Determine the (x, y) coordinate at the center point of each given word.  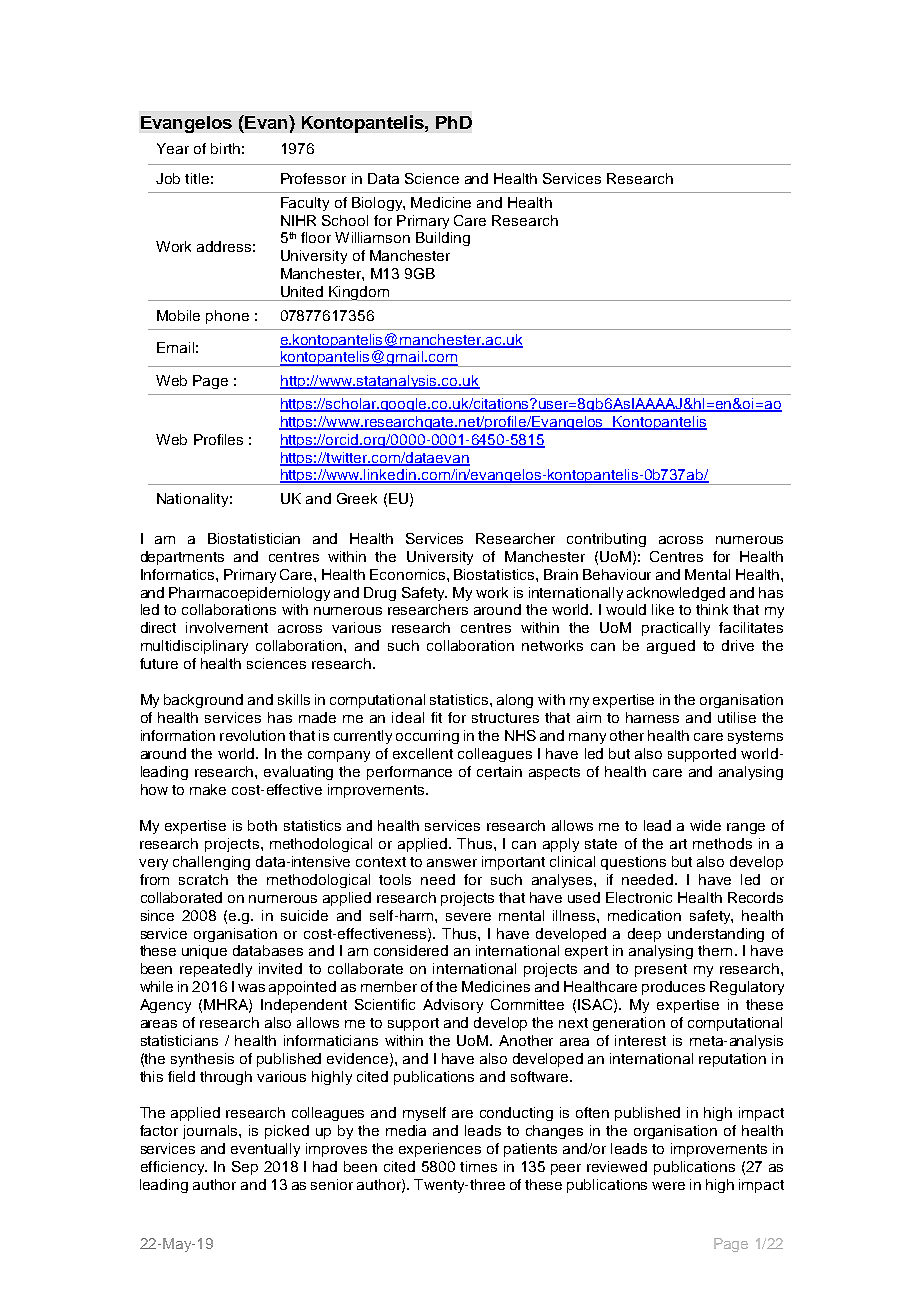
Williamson (372, 237)
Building (443, 239)
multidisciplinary (194, 647)
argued (671, 647)
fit (436, 717)
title (197, 178)
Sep (245, 1168)
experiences (440, 1150)
